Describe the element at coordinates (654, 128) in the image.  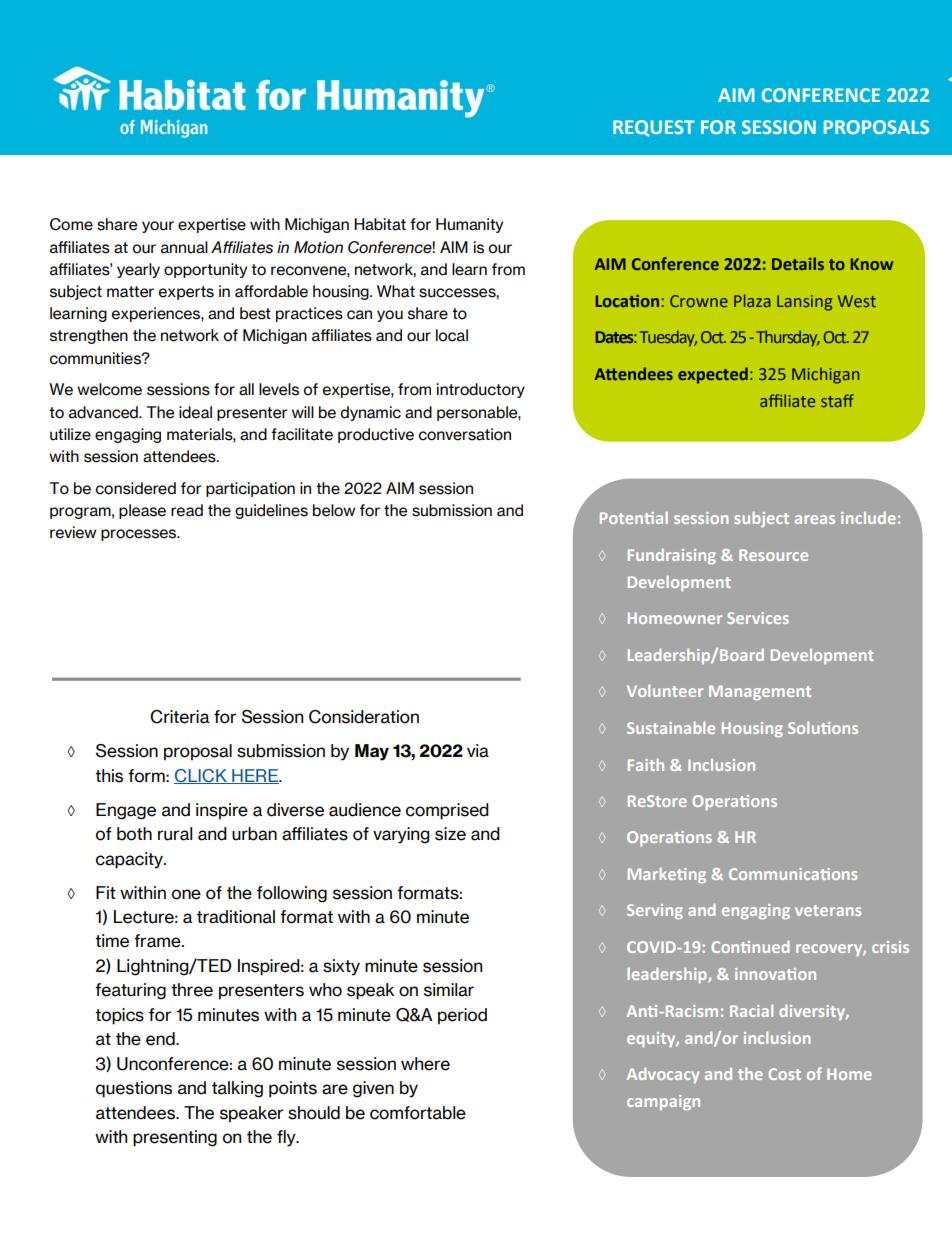
I see `REQUEST` at that location.
